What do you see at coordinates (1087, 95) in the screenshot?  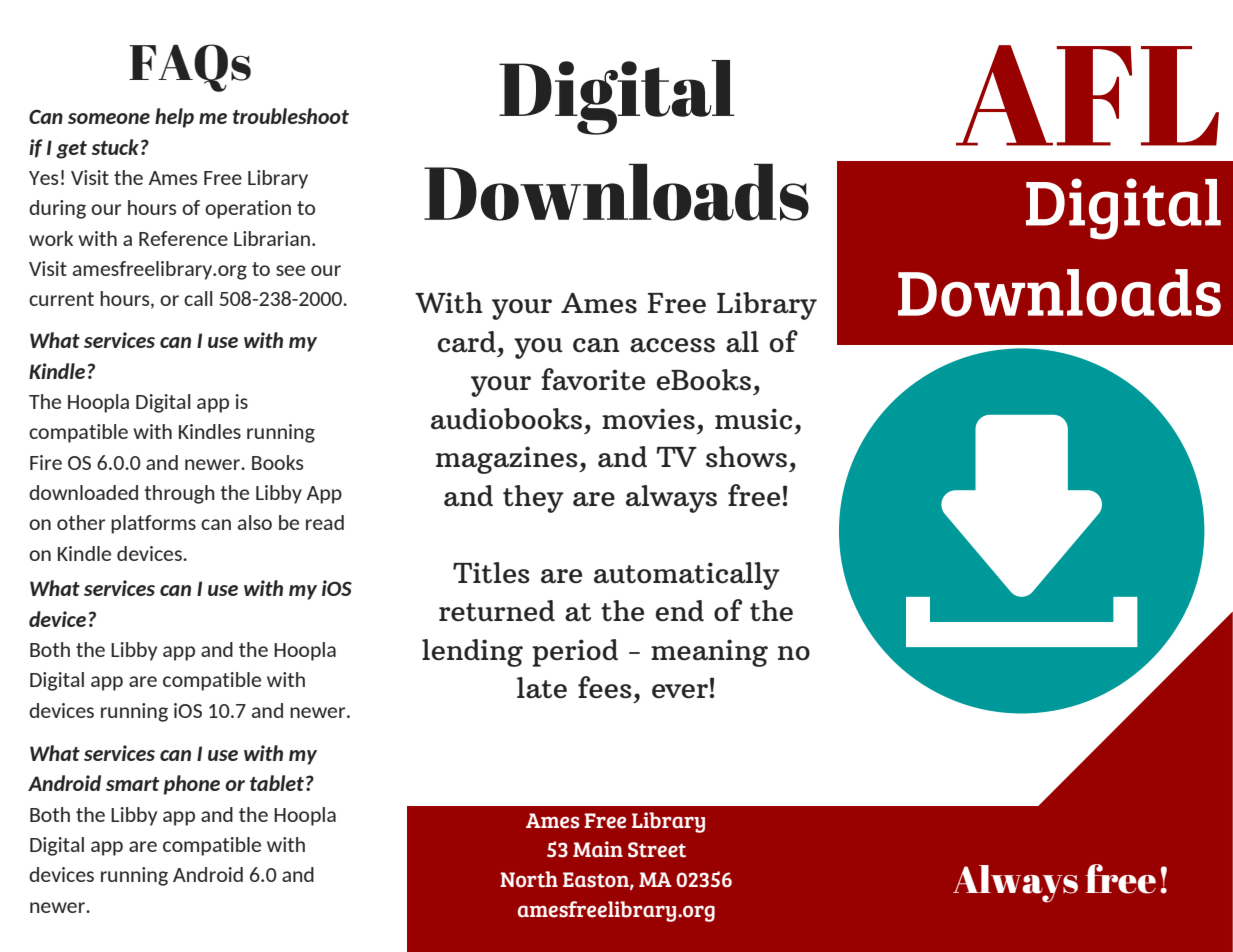 I see `AFL` at bounding box center [1087, 95].
